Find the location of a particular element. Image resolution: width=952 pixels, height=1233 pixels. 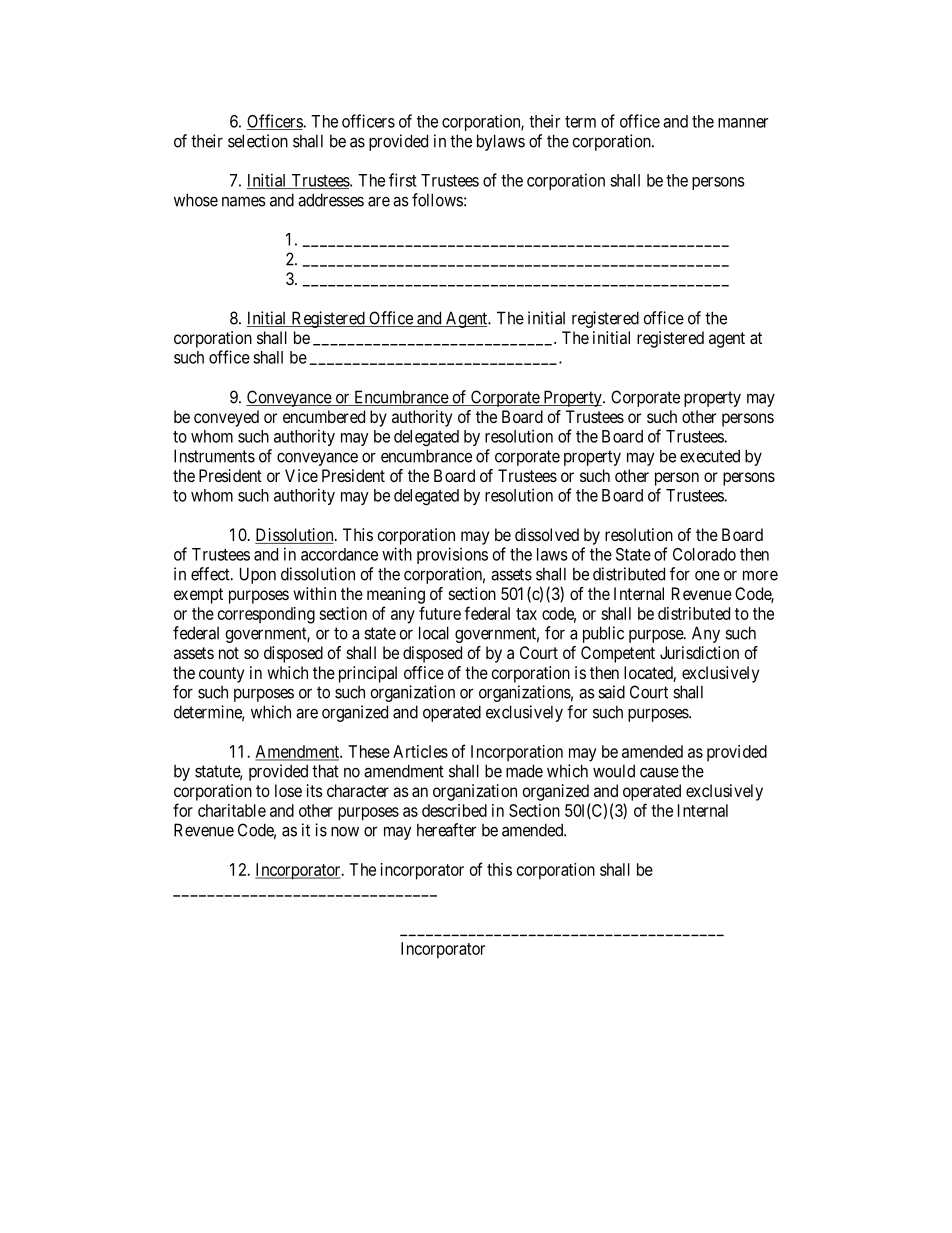

charitable is located at coordinates (232, 810).
